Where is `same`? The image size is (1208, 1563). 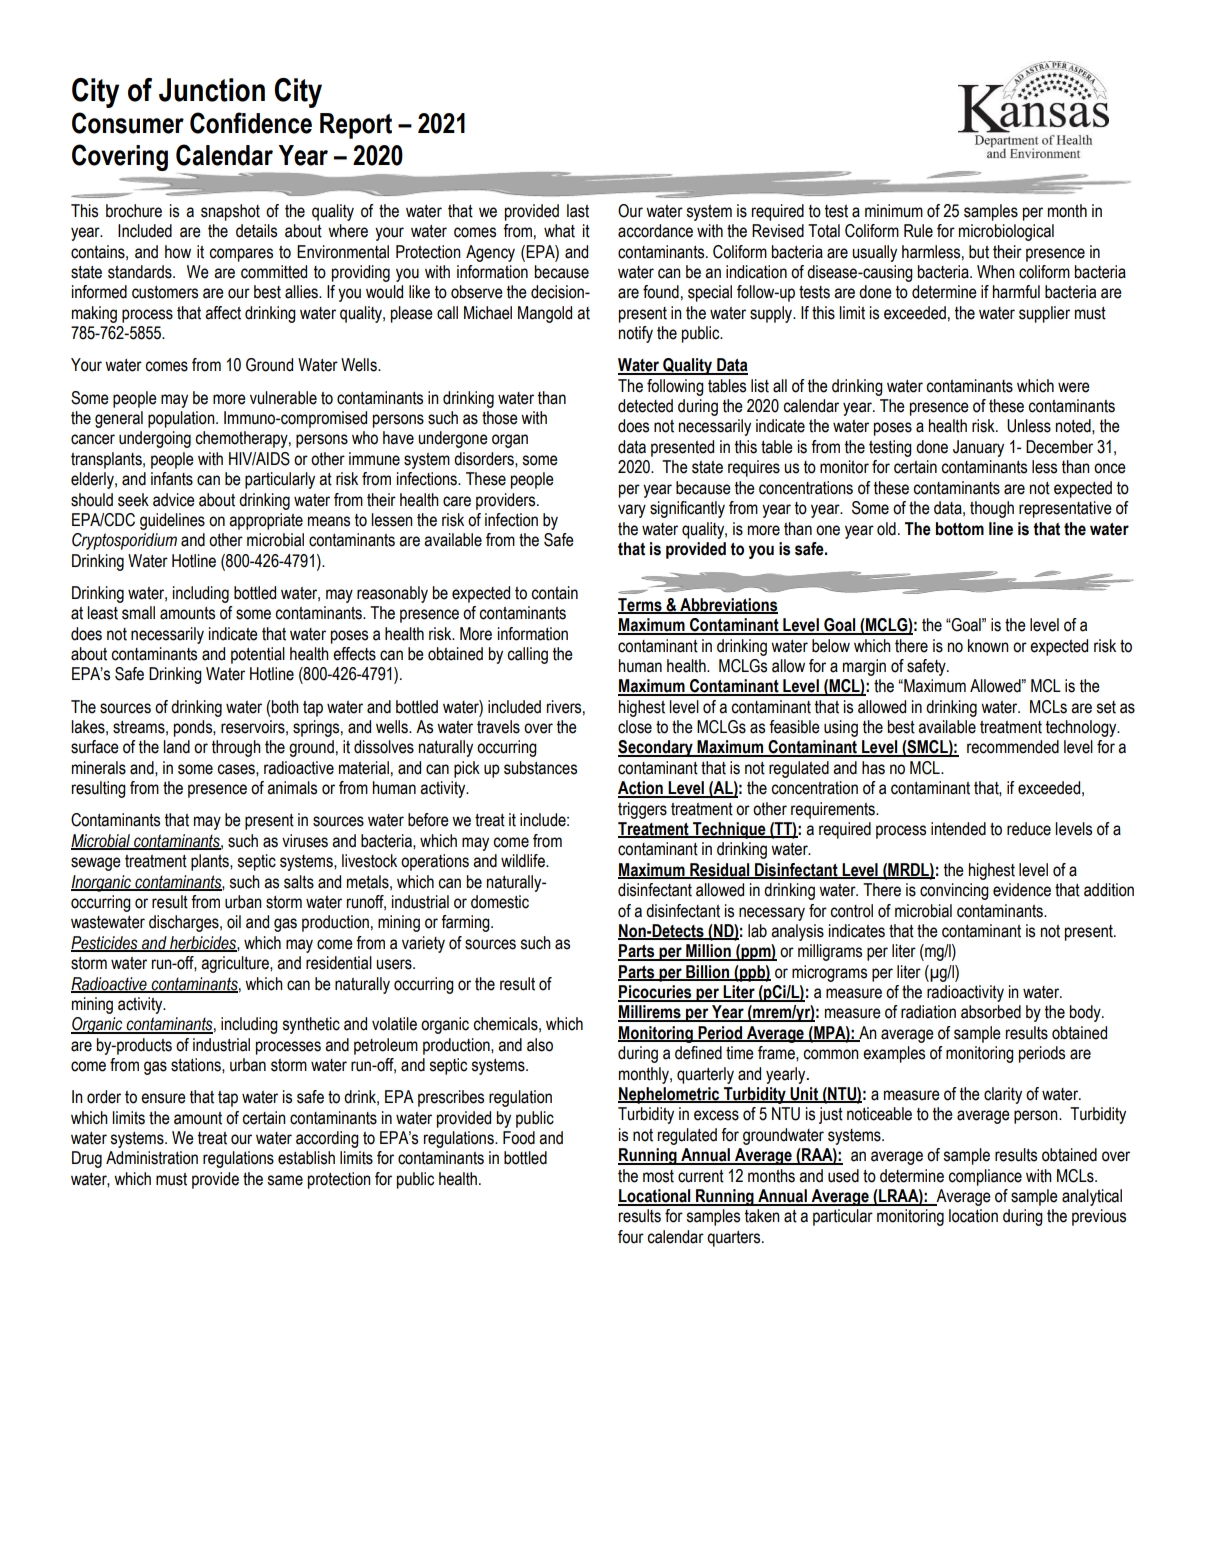
same is located at coordinates (285, 1180).
